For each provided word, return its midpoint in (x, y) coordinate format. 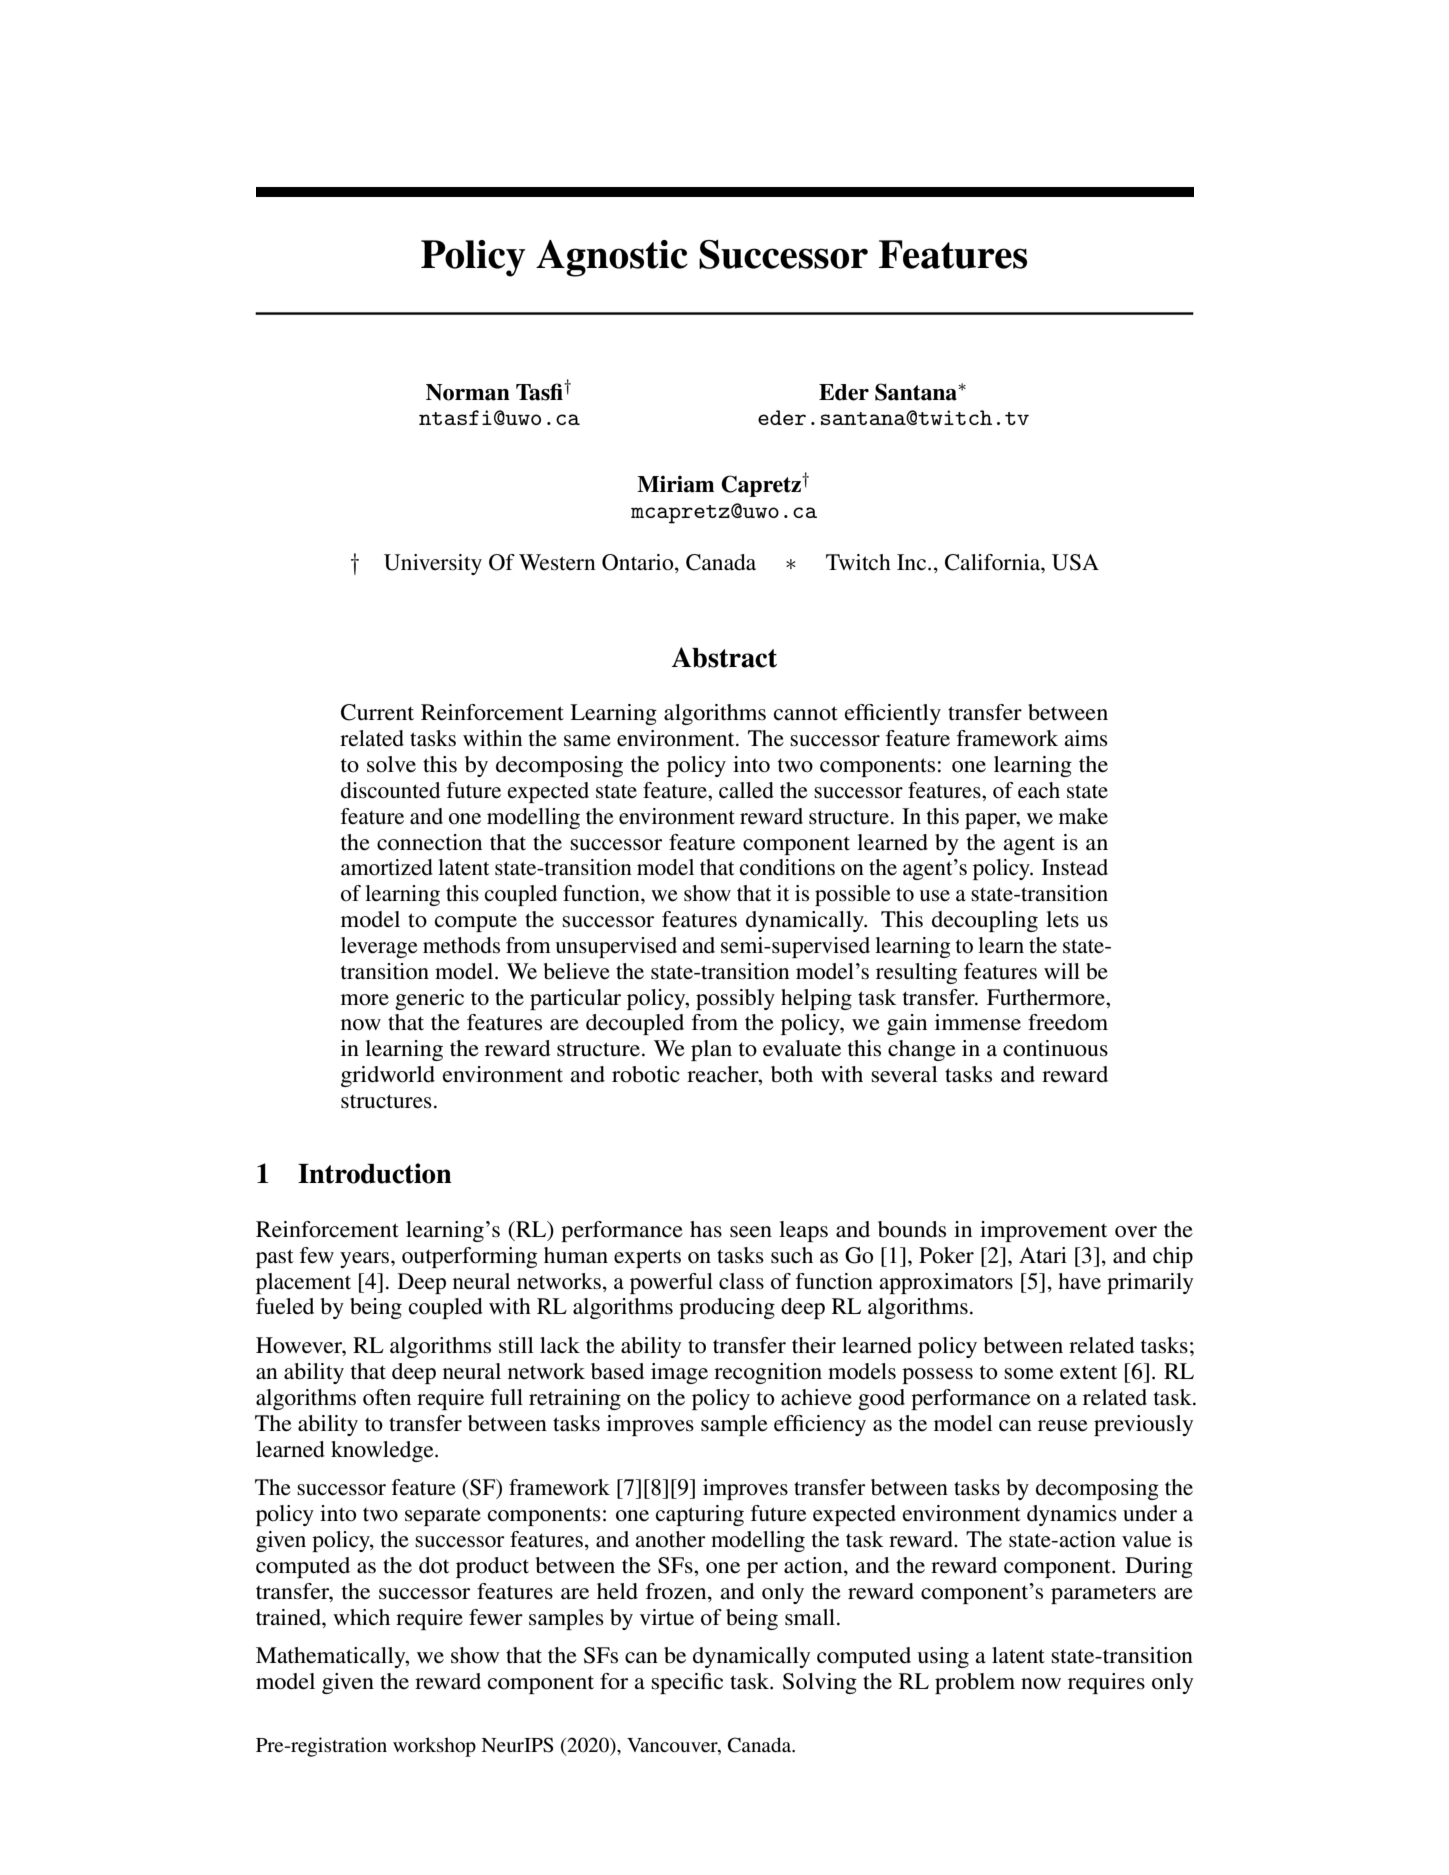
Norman (468, 392)
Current (377, 712)
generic (429, 999)
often (387, 1397)
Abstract (724, 657)
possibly (735, 999)
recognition (768, 1373)
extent (1088, 1373)
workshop (434, 1747)
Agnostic (612, 258)
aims (1086, 738)
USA (1075, 562)
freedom (1068, 1022)
